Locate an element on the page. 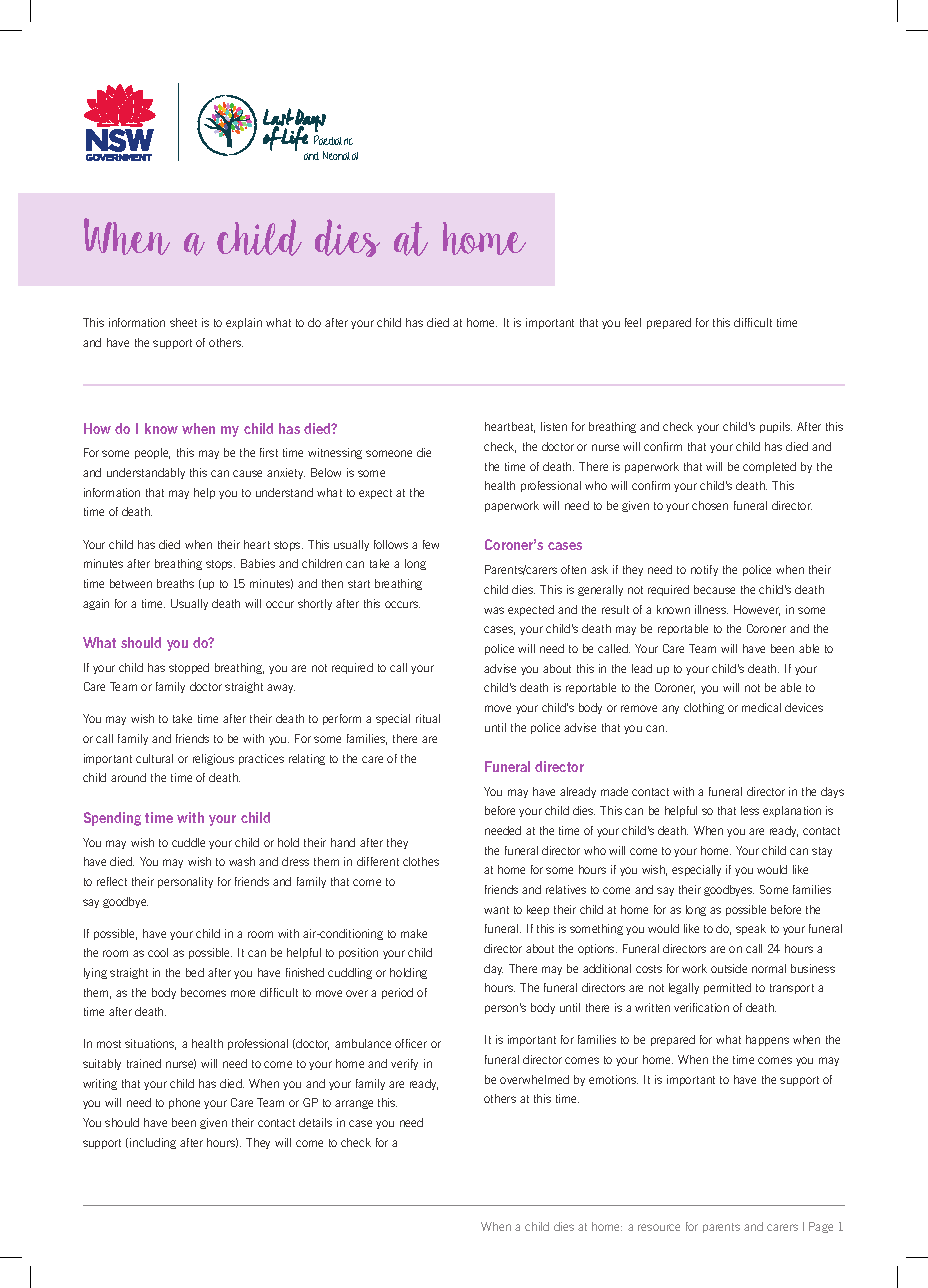  arrange is located at coordinates (354, 1104).
